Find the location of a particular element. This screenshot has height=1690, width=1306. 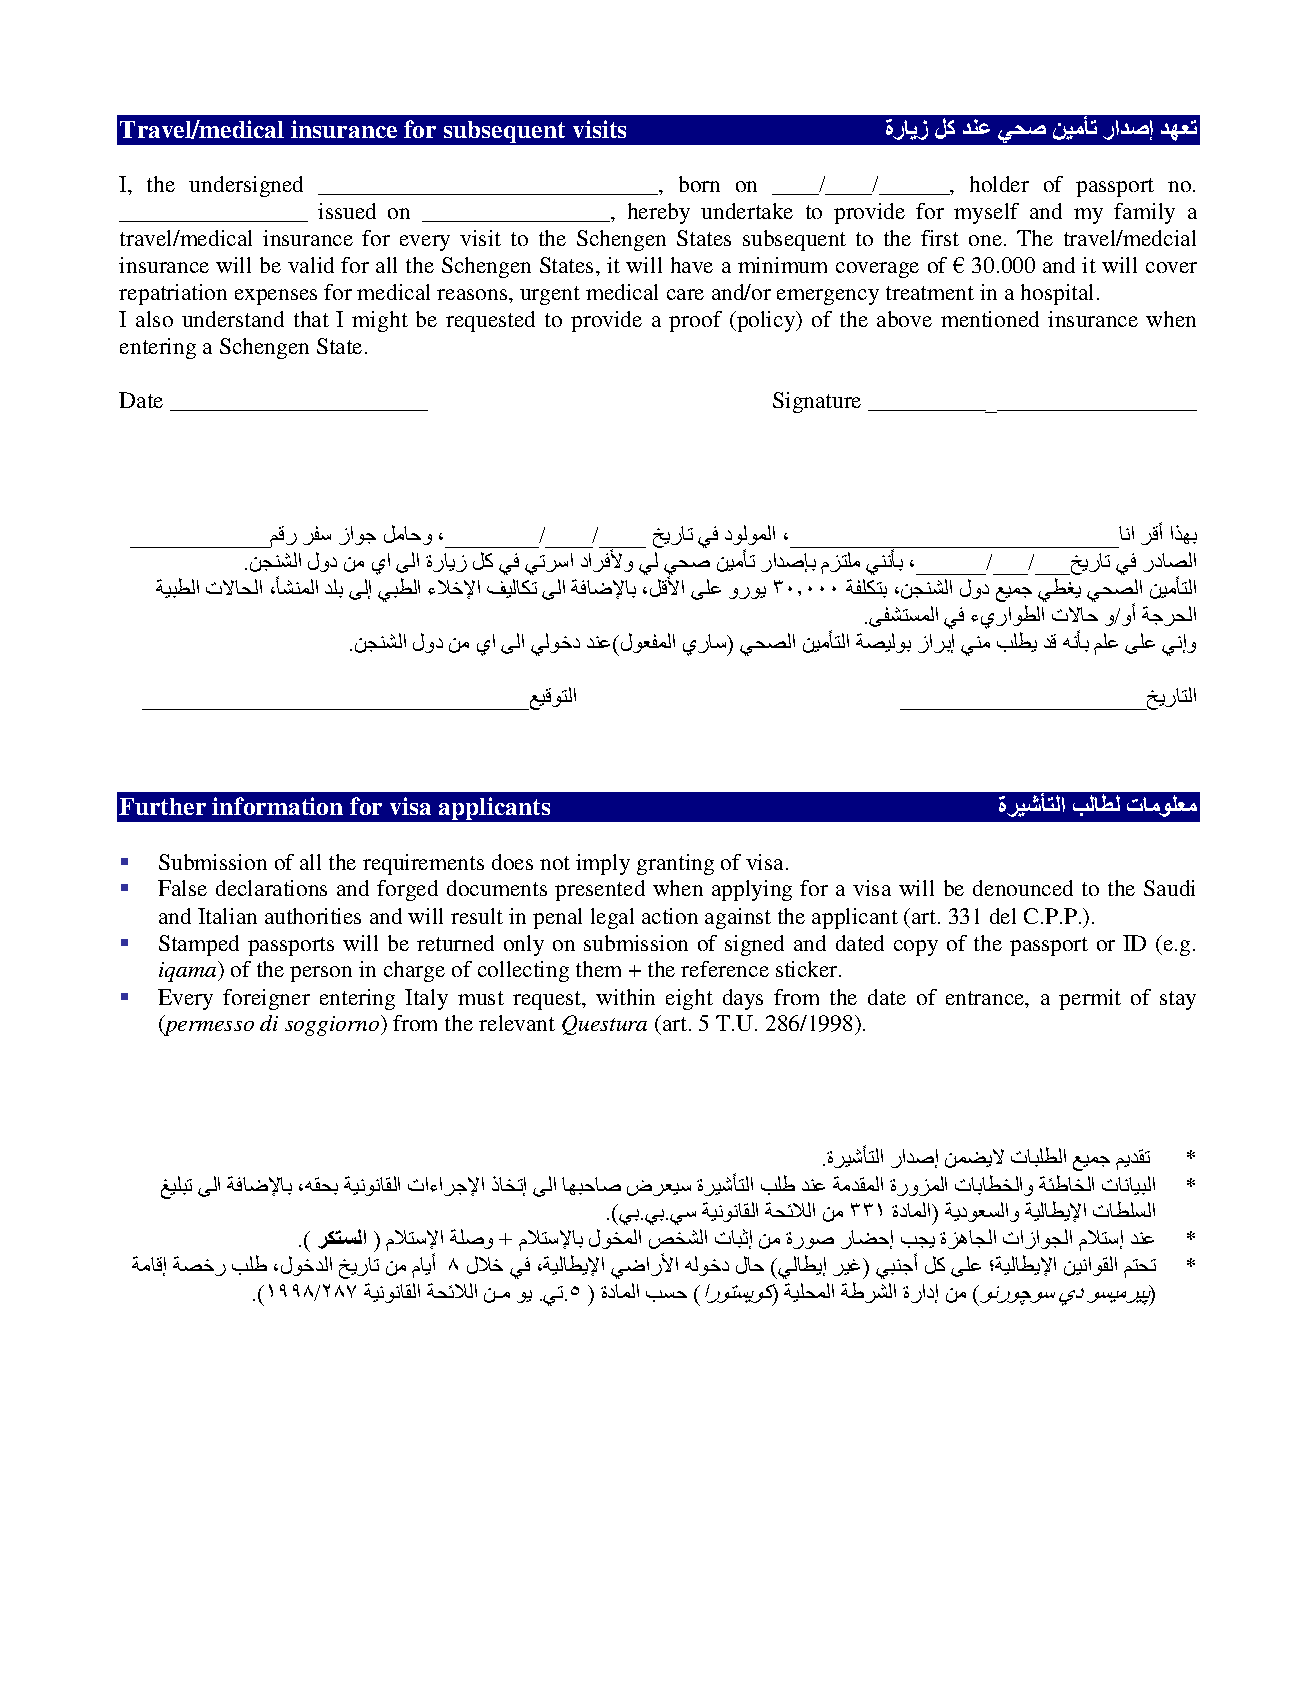

granting is located at coordinates (675, 864).
